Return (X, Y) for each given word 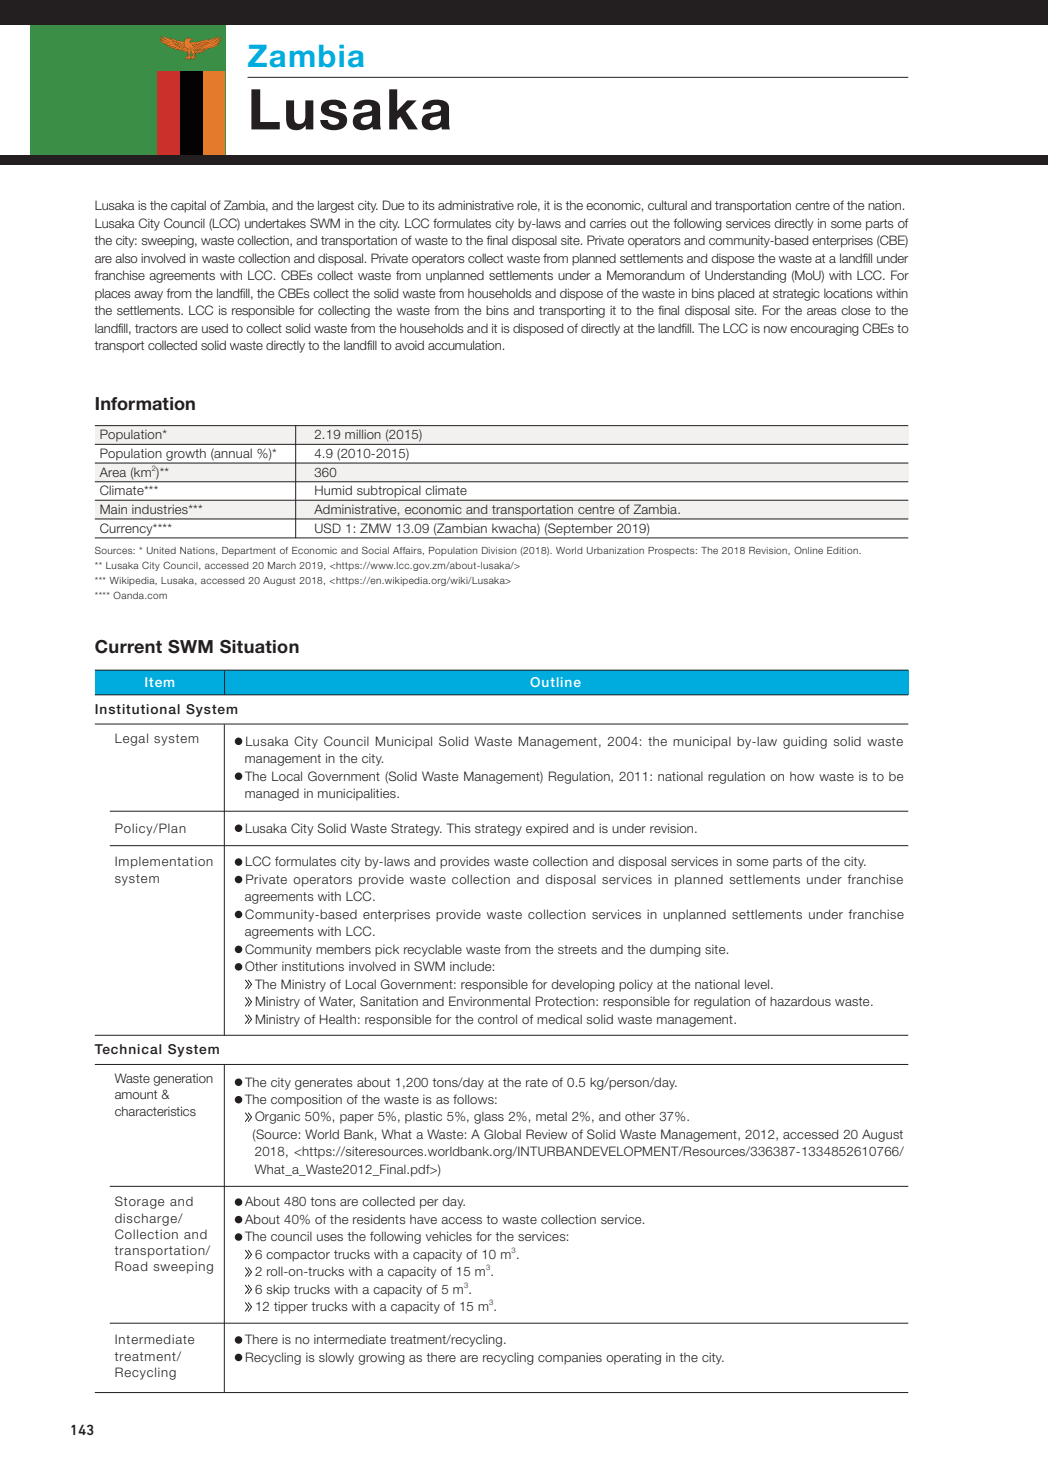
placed (736, 294)
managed (272, 795)
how (802, 776)
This (459, 828)
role (528, 206)
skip (278, 1290)
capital (188, 206)
